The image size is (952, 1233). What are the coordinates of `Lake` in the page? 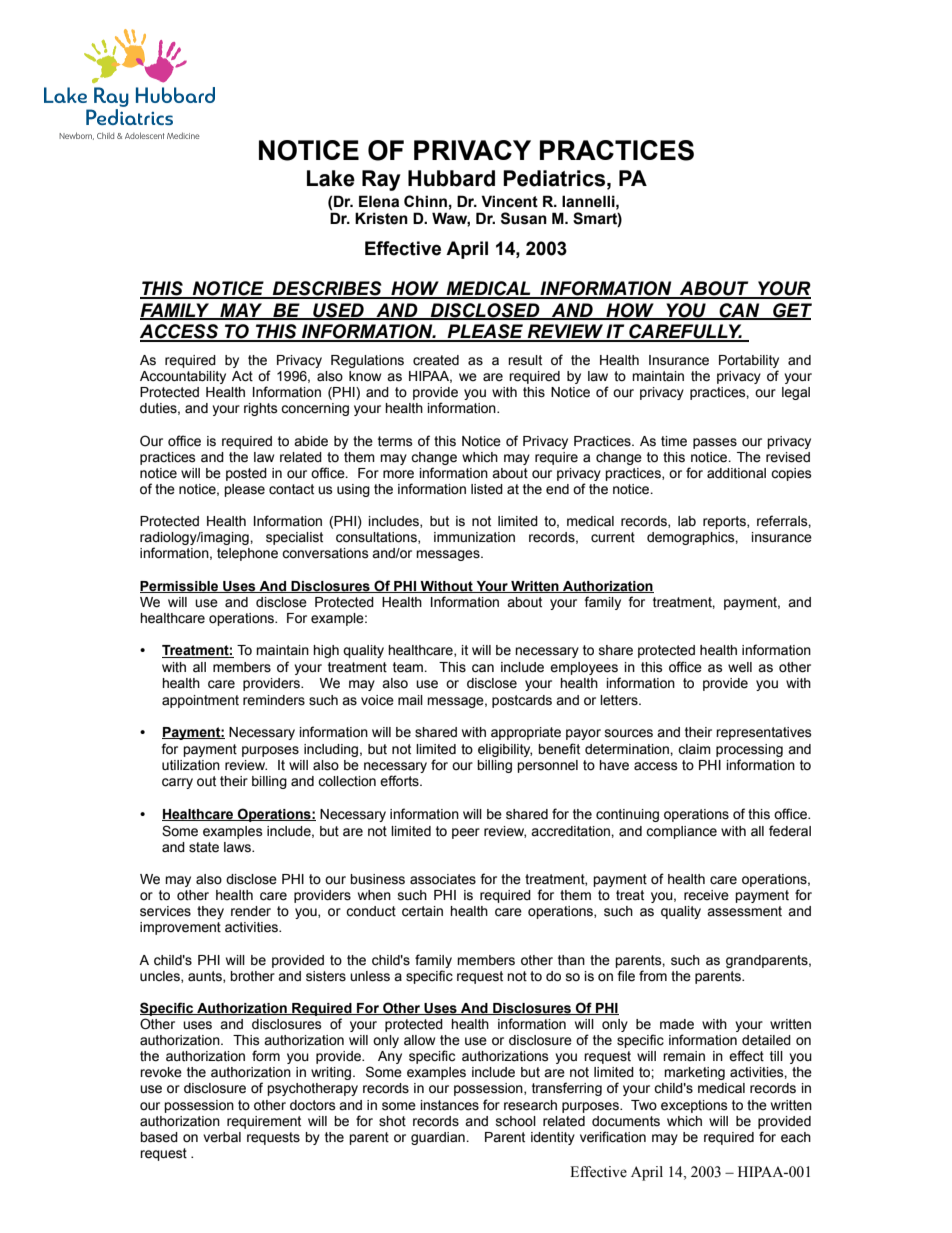 It's located at (331, 178).
